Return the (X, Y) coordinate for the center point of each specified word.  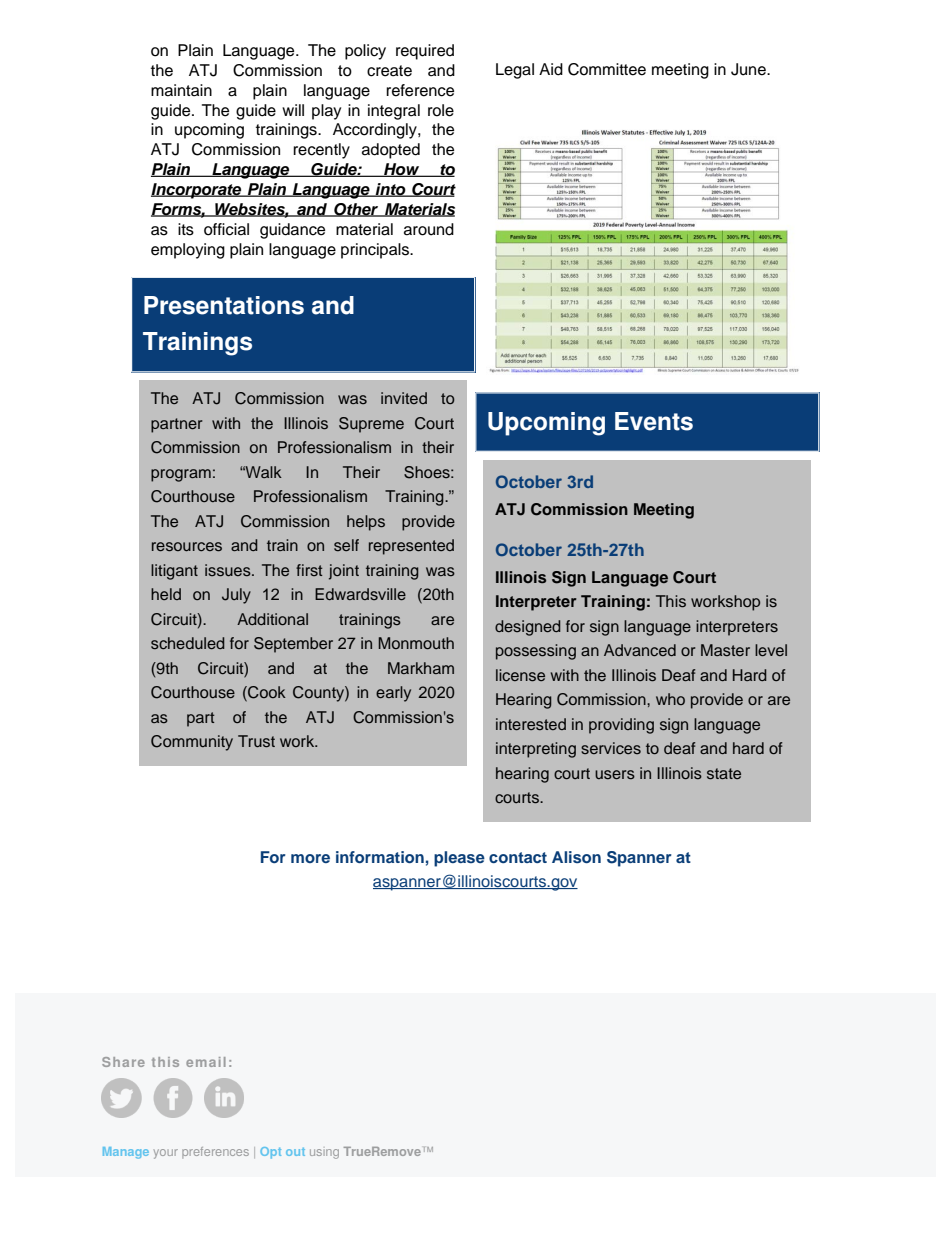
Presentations (224, 305)
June (749, 69)
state (724, 774)
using (324, 1154)
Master (725, 650)
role (441, 110)
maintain (181, 90)
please (459, 859)
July (236, 596)
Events (654, 421)
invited (404, 398)
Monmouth (416, 643)
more (310, 858)
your (166, 1154)
